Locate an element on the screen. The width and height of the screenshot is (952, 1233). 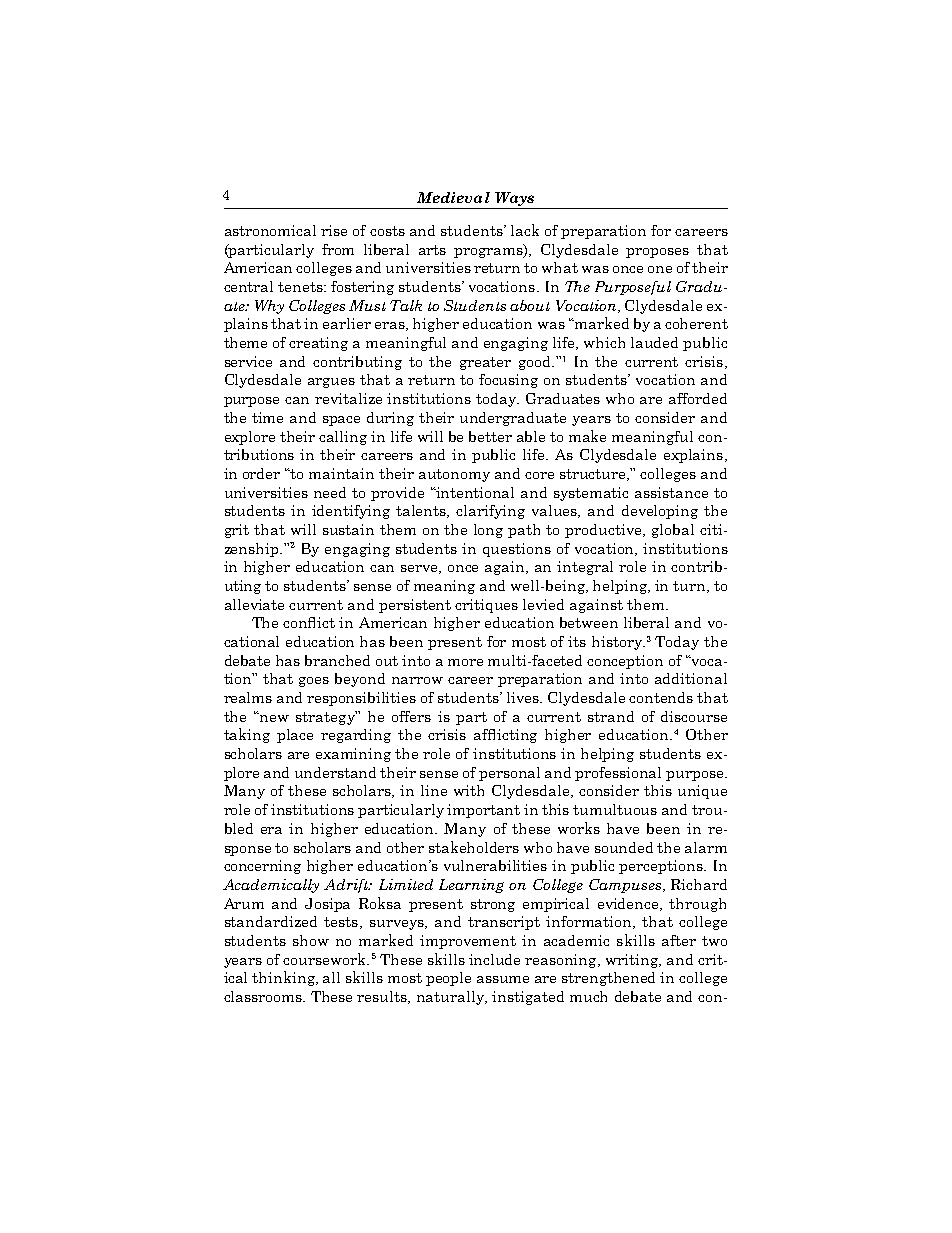
proposes is located at coordinates (657, 253).
